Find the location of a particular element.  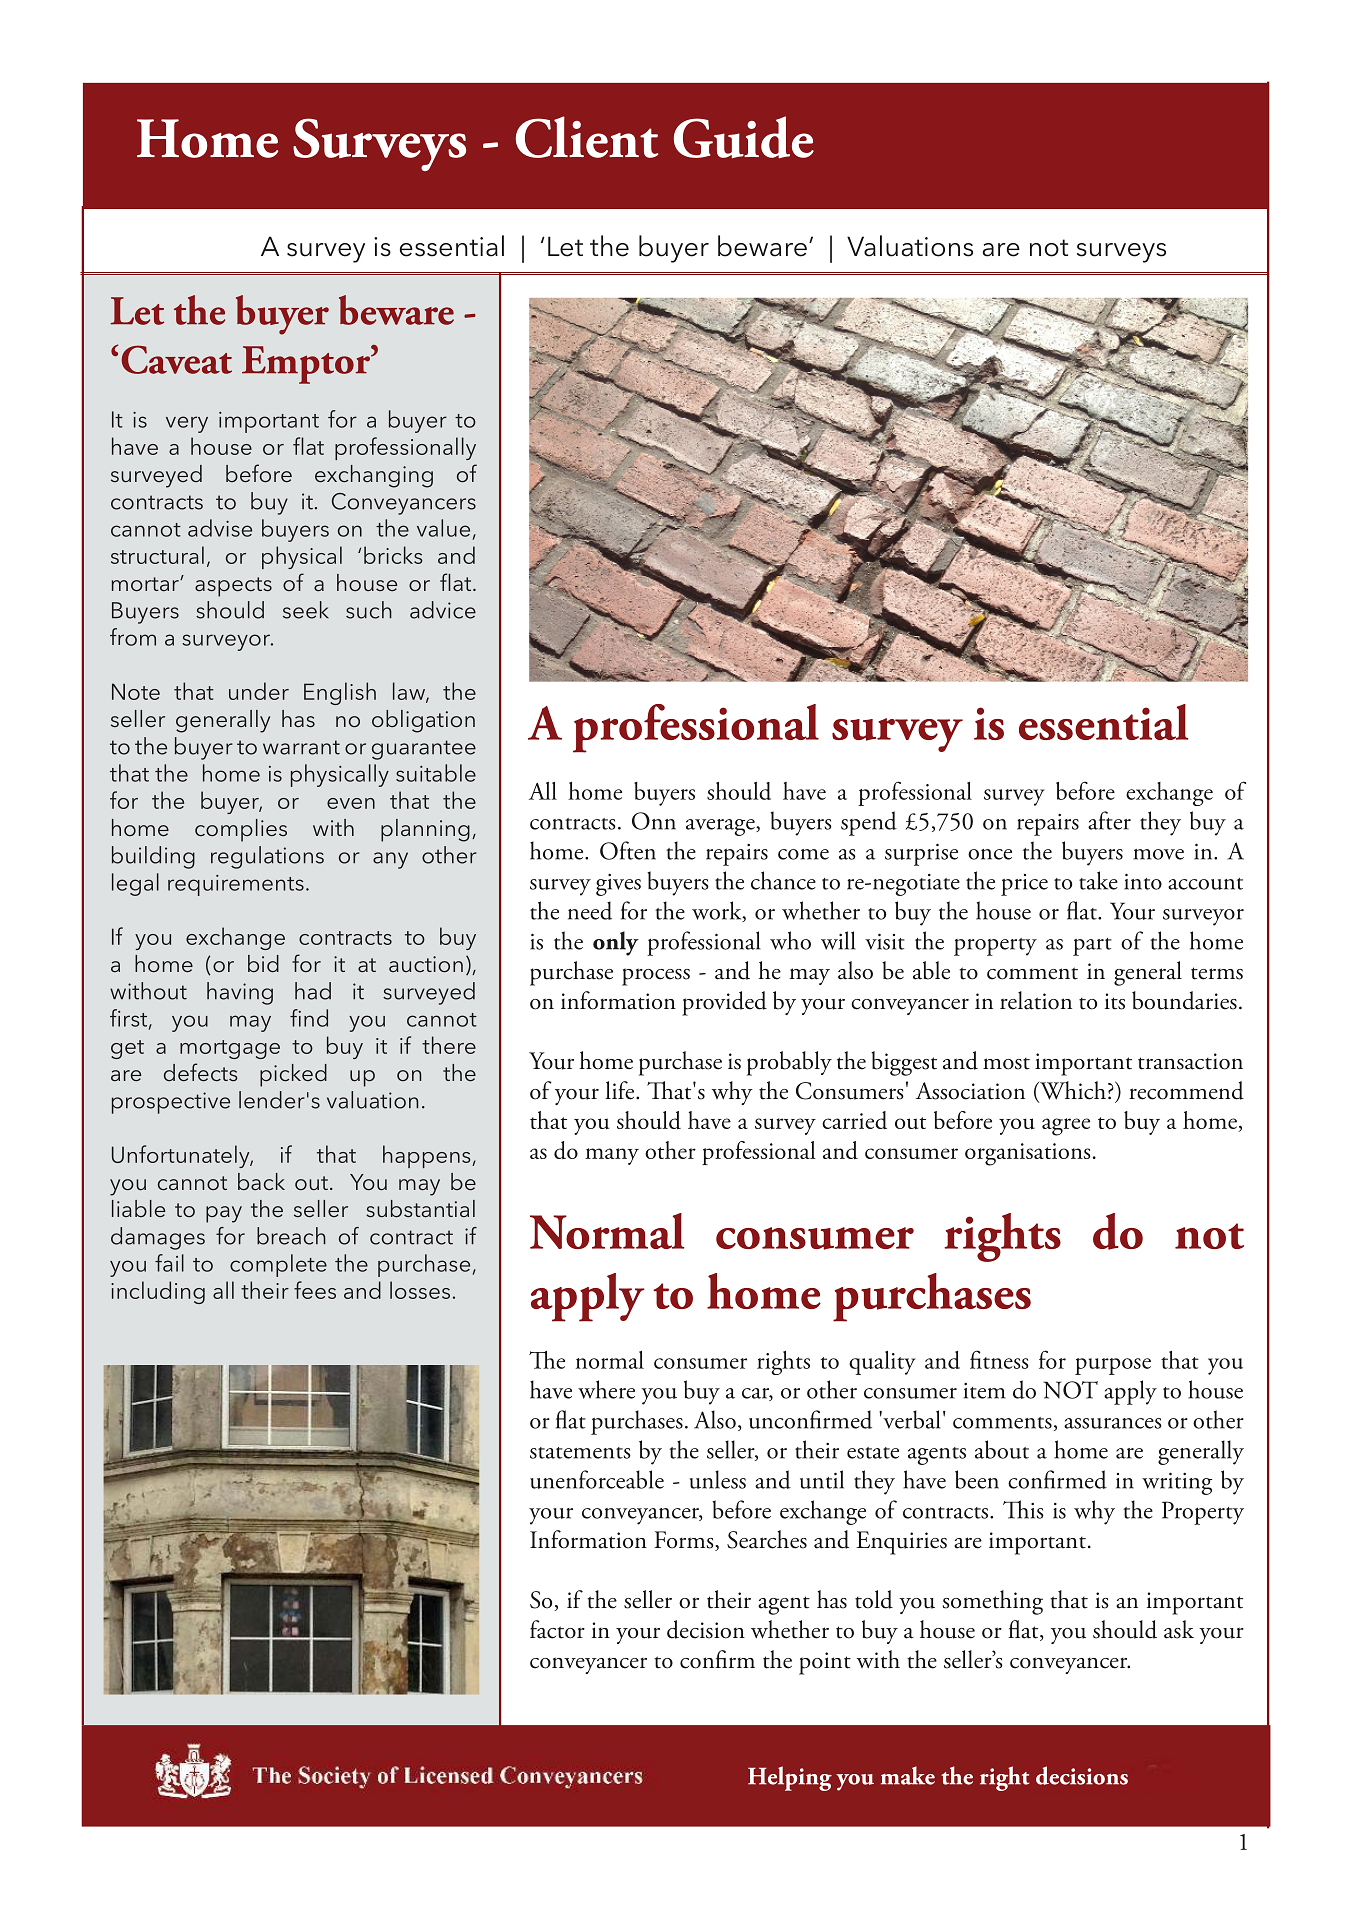

process is located at coordinates (656, 977).
